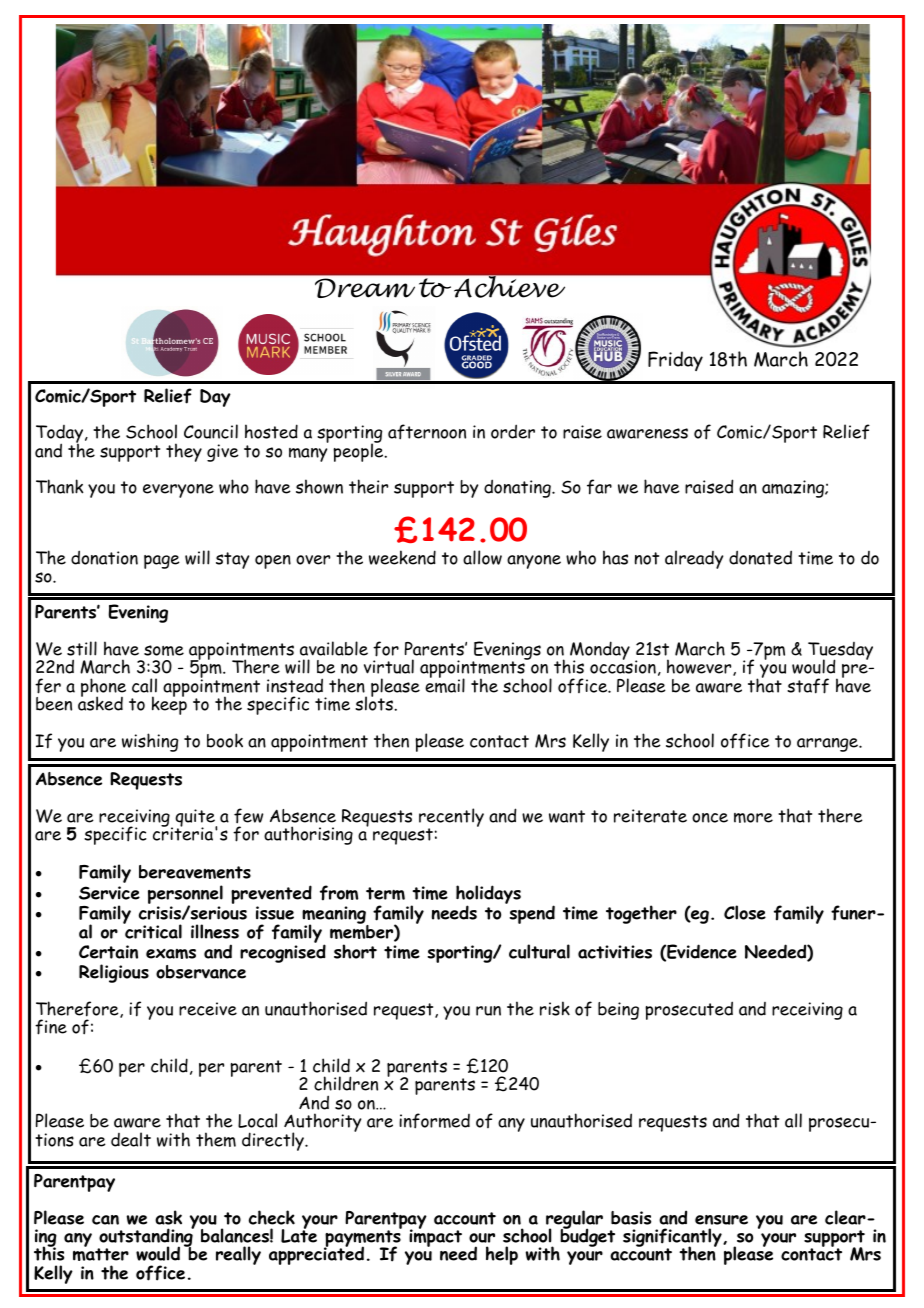 This screenshot has height=1308, width=924. What do you see at coordinates (146, 1238) in the screenshot?
I see `outstanding` at bounding box center [146, 1238].
